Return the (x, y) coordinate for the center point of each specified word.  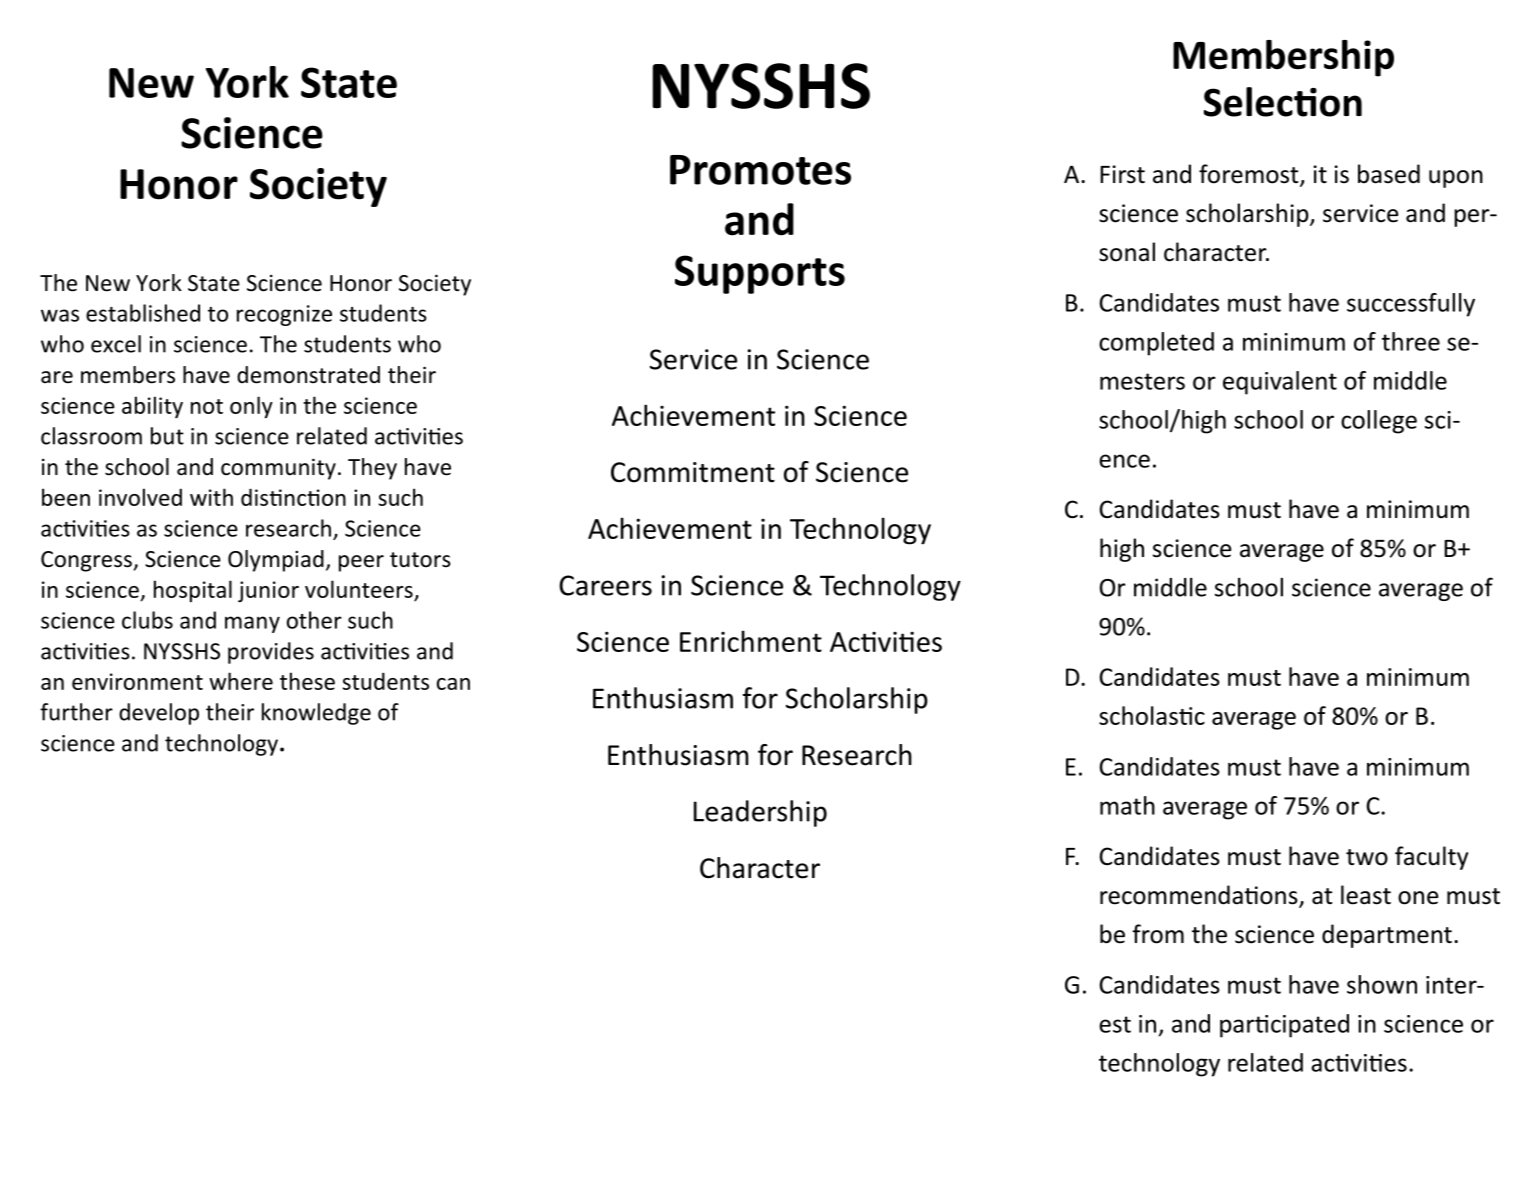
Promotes (760, 170)
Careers (605, 585)
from (1158, 934)
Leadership (760, 813)
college (1379, 422)
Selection (1283, 102)
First (1122, 174)
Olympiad (276, 561)
